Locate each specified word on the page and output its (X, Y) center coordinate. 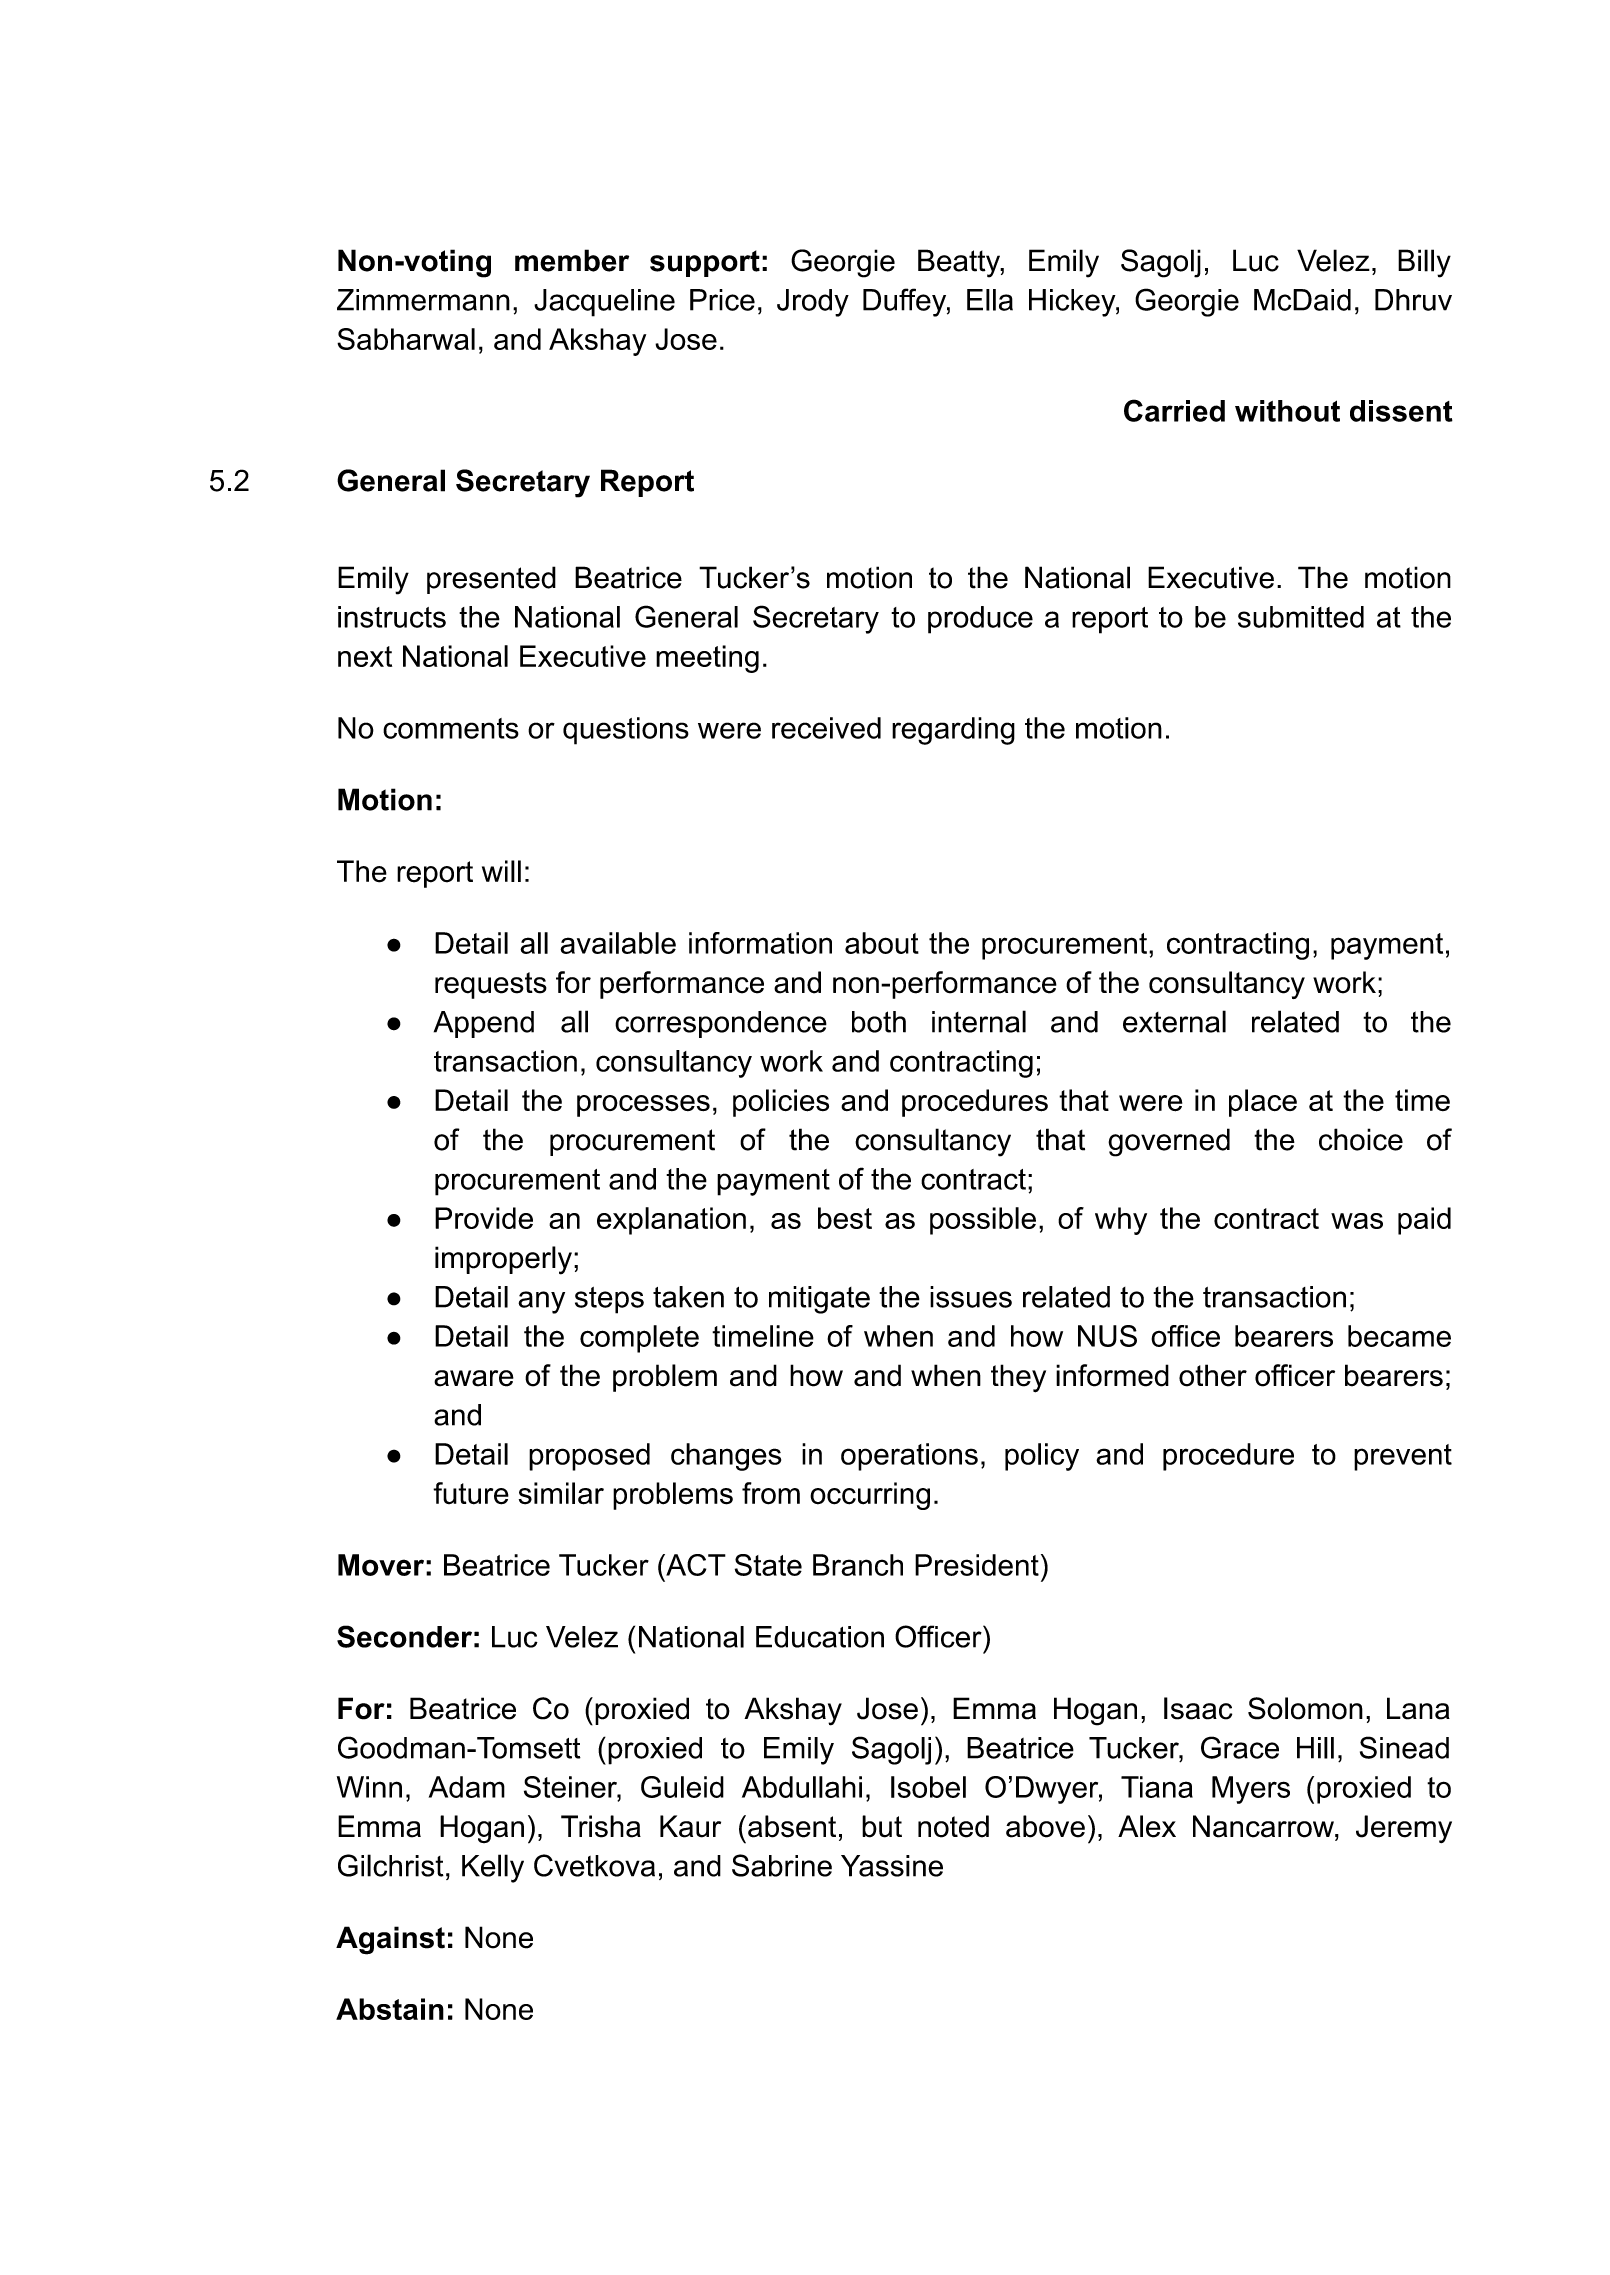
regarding (953, 731)
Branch (858, 1565)
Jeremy (1404, 1829)
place (1263, 1103)
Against (390, 1940)
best (845, 1218)
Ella (990, 300)
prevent (1403, 1457)
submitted (1301, 617)
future (471, 1493)
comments (451, 728)
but (882, 1826)
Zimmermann (423, 300)
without (1287, 411)
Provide (484, 1218)
